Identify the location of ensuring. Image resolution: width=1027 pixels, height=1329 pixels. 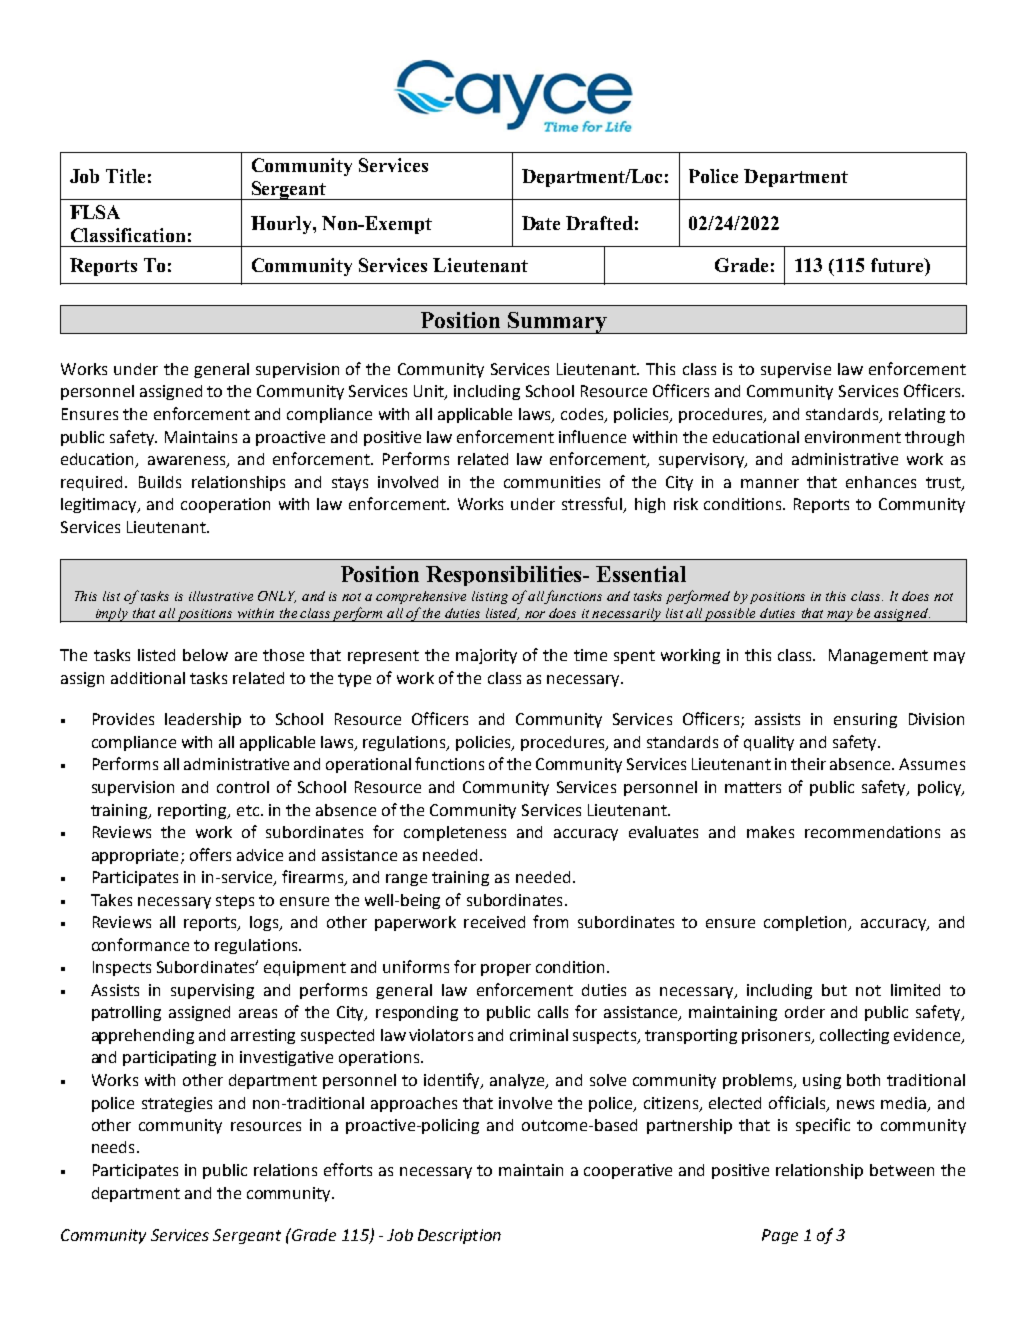
(865, 720).
